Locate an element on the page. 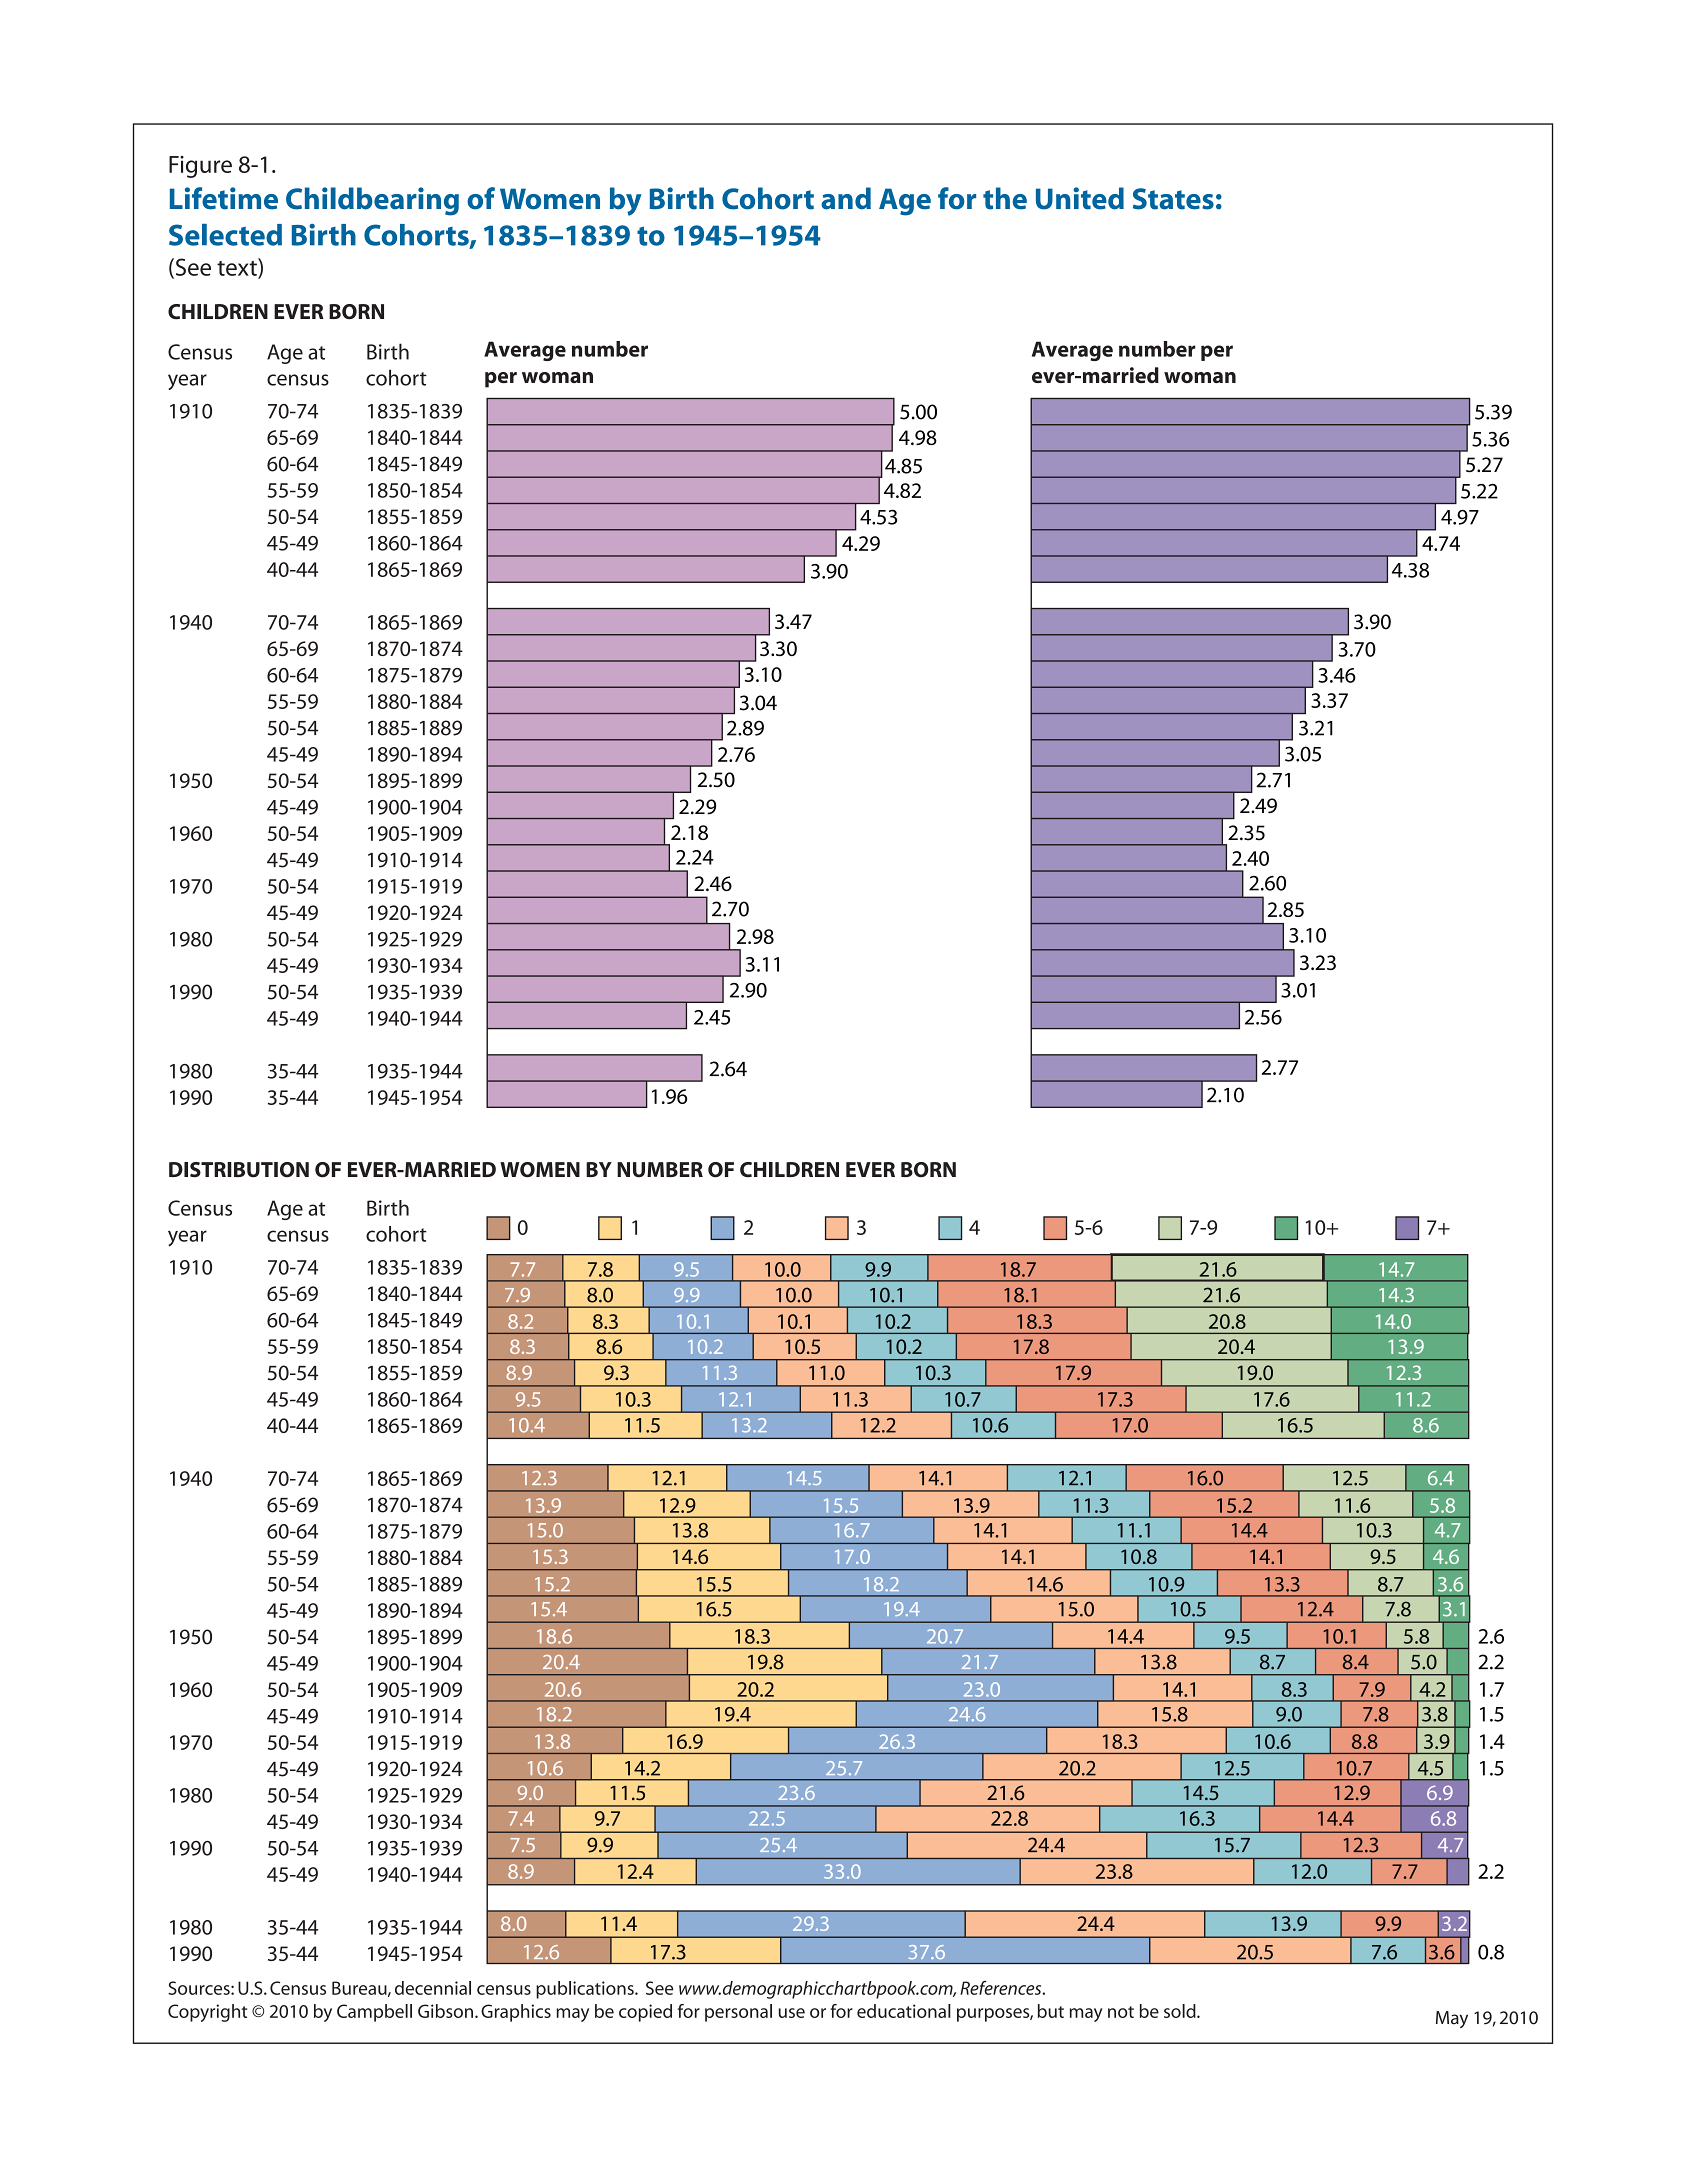 The image size is (1683, 2178). sold is located at coordinates (1181, 2011).
